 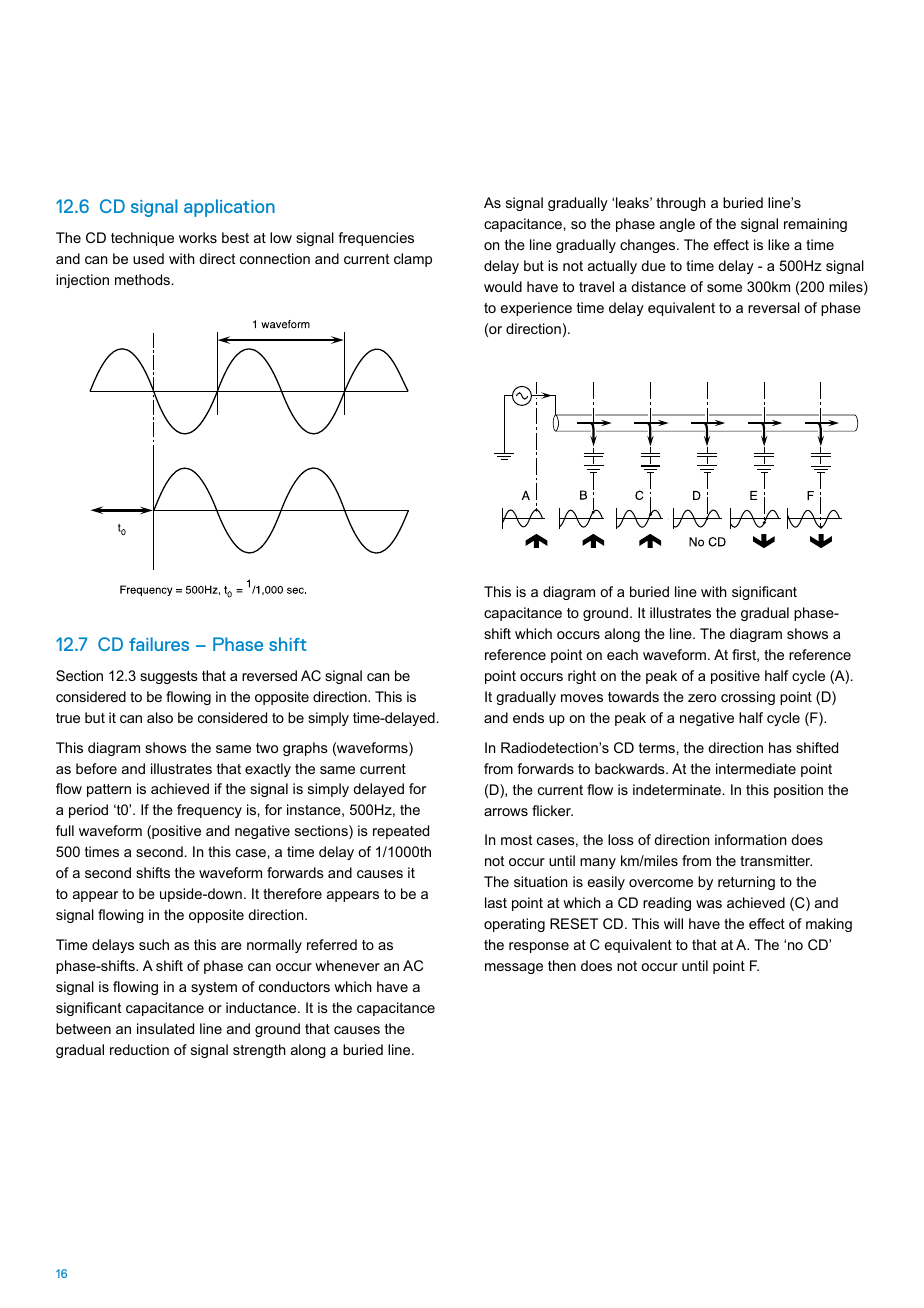 What do you see at coordinates (413, 260) in the screenshot?
I see `clamp` at bounding box center [413, 260].
